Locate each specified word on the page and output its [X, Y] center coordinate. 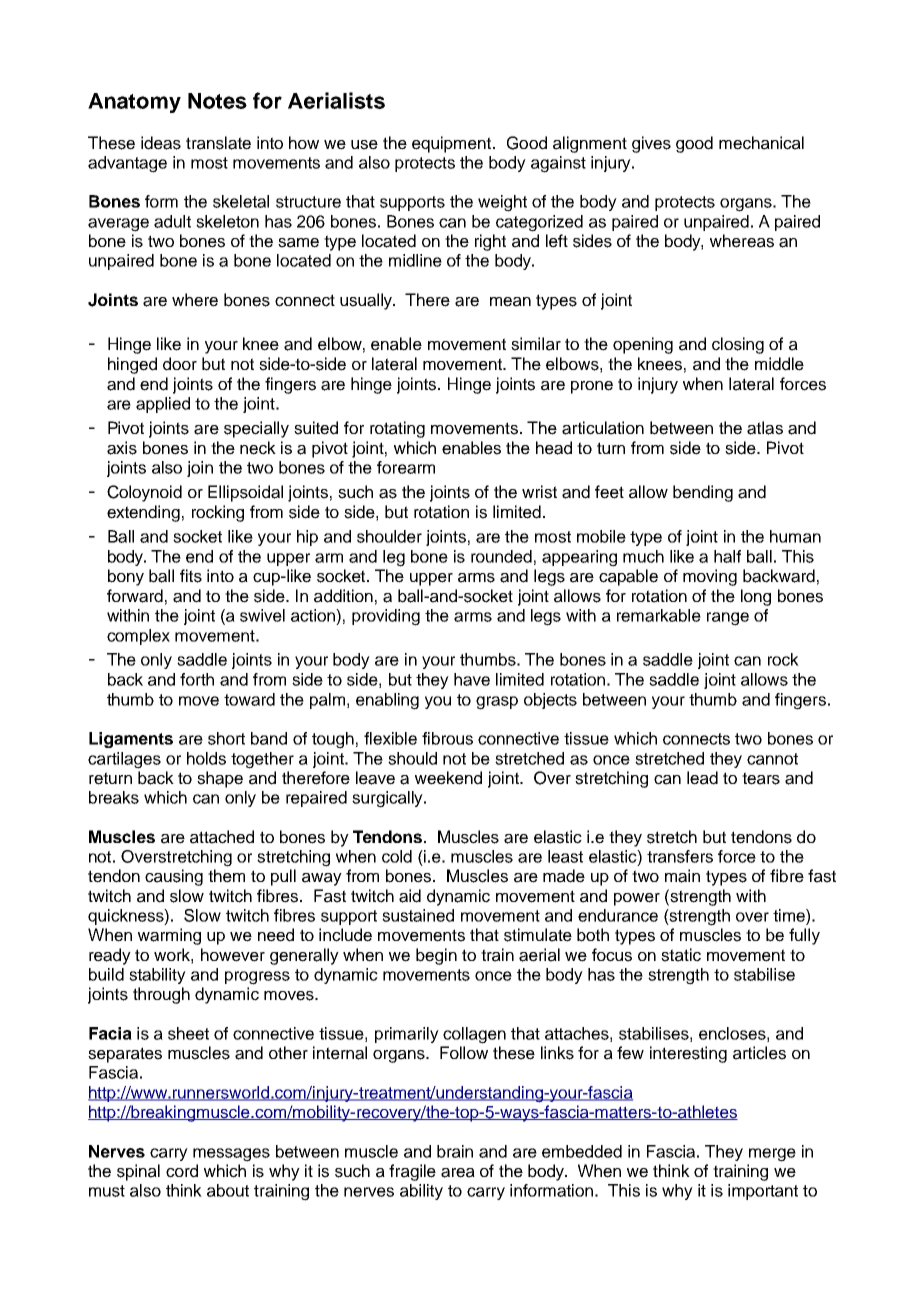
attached [222, 837]
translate [218, 143]
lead [702, 778]
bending [703, 493]
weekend [448, 778]
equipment [453, 144]
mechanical [761, 143]
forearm [406, 467]
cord [182, 1171]
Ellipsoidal [245, 493]
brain [455, 1151]
